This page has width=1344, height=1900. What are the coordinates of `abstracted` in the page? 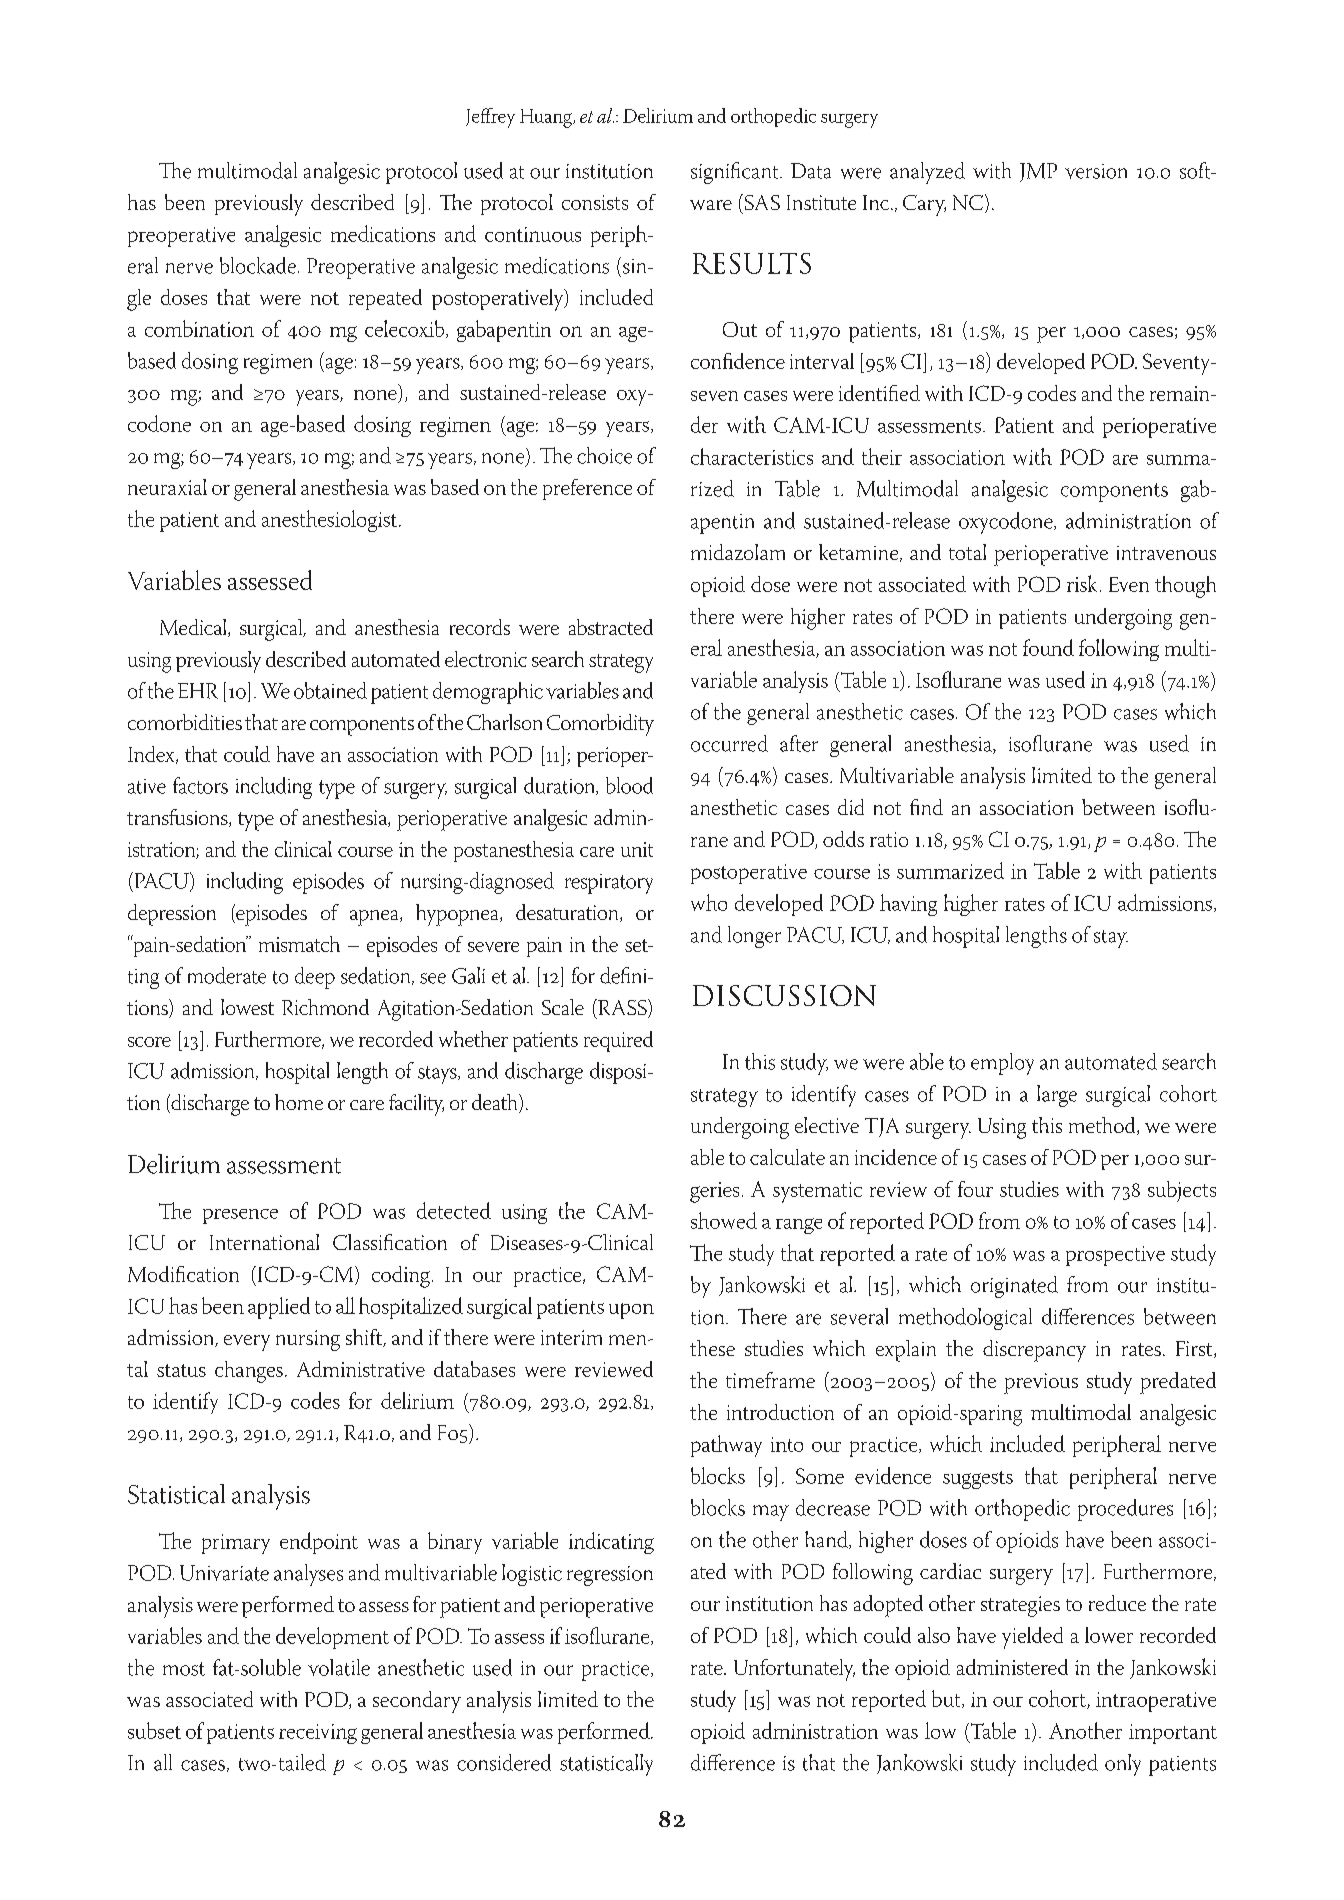 It's located at (611, 627).
